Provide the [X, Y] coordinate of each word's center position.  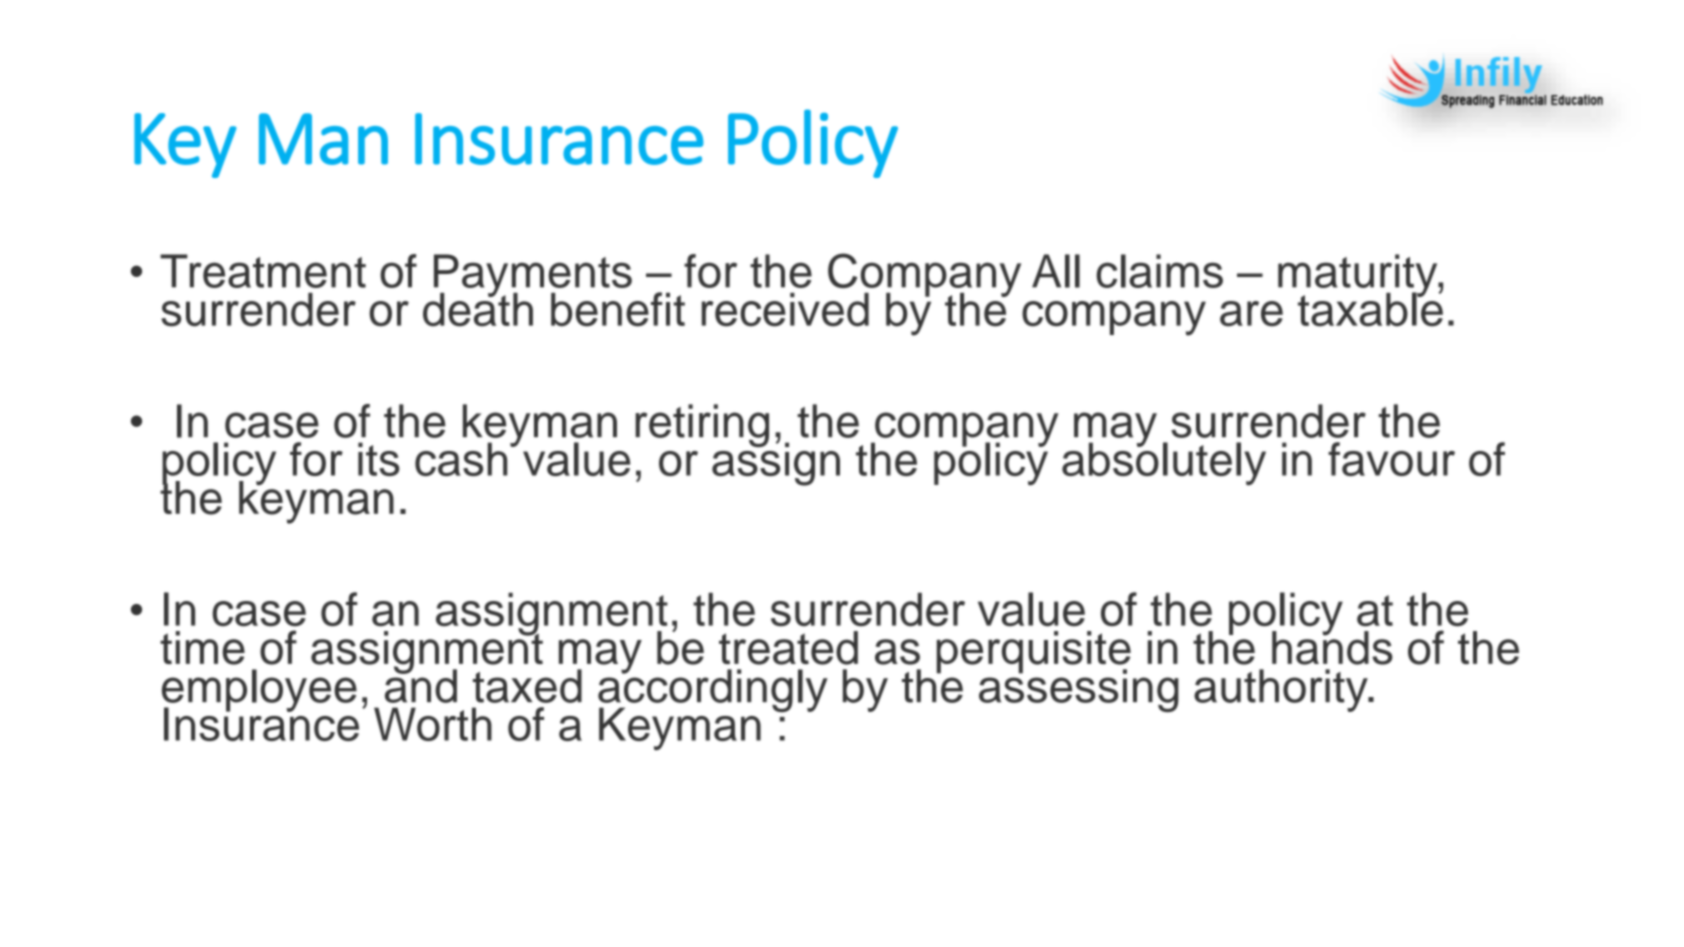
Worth [433, 724]
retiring [702, 425]
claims [1159, 271]
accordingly [713, 691]
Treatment [263, 271]
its [379, 459]
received [785, 310]
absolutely [1164, 463]
